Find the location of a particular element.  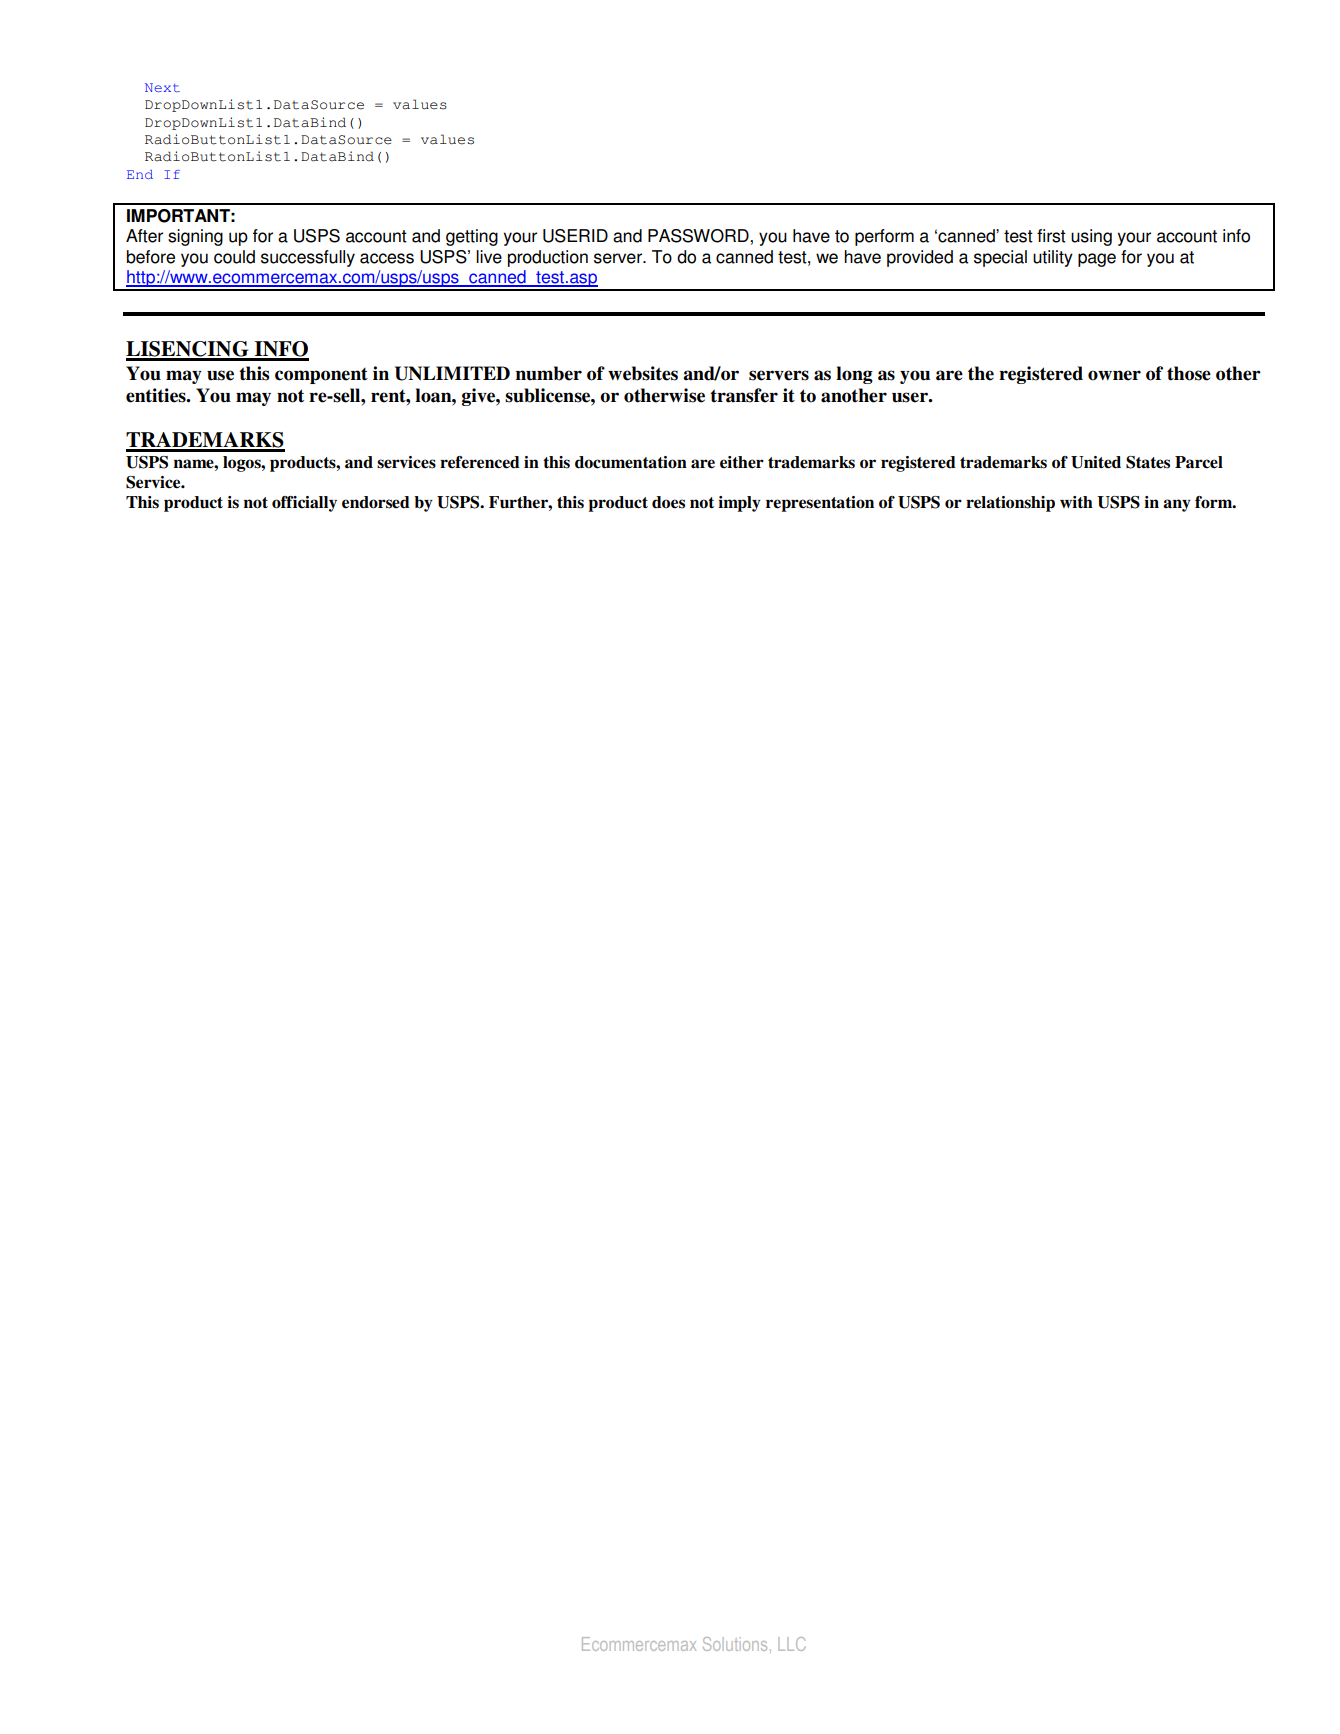

first is located at coordinates (1051, 236).
